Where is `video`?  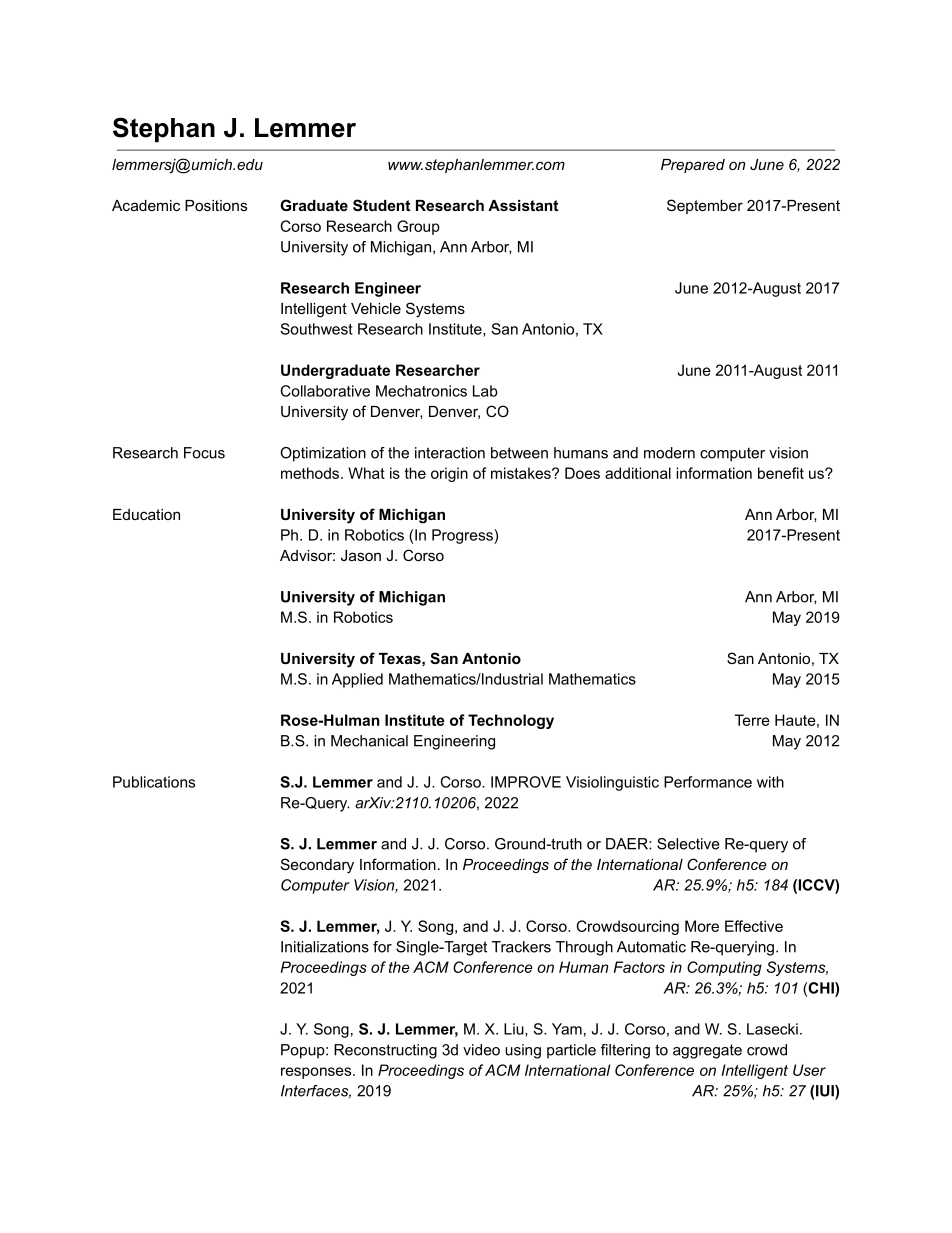 video is located at coordinates (481, 1050).
